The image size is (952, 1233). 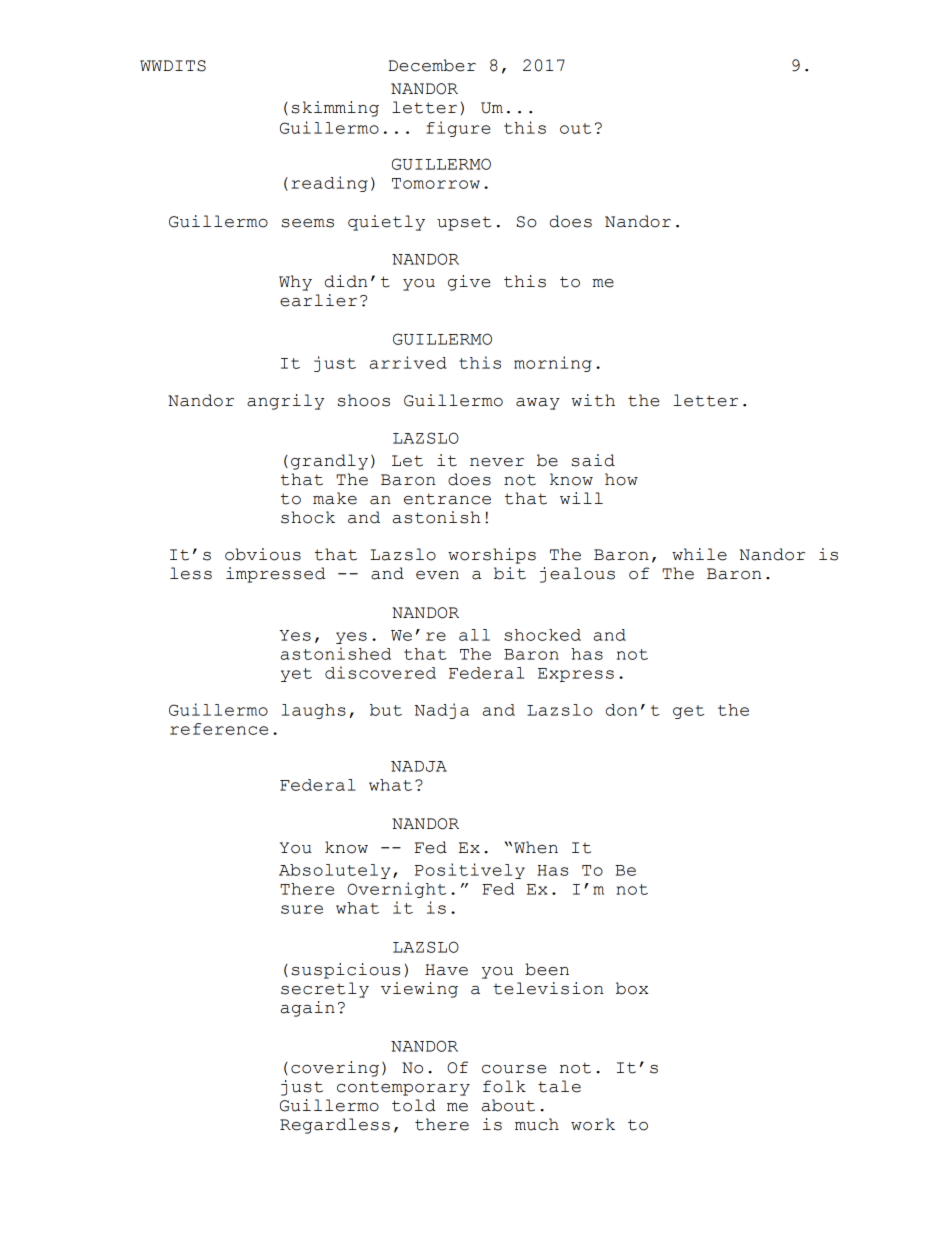 What do you see at coordinates (285, 402) in the screenshot?
I see `angrily` at bounding box center [285, 402].
